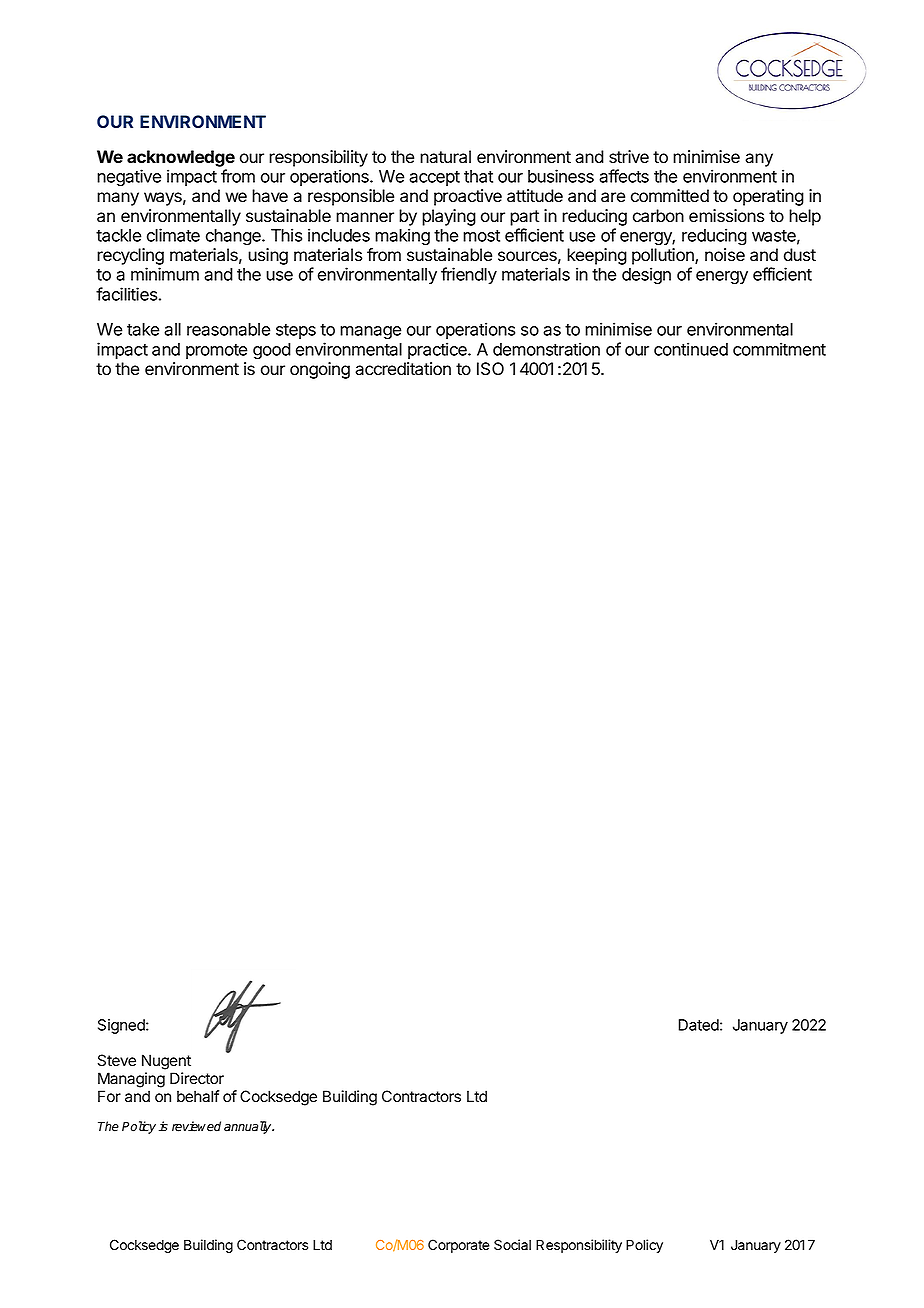 This screenshot has height=1308, width=924. I want to click on Corporate, so click(459, 1246).
